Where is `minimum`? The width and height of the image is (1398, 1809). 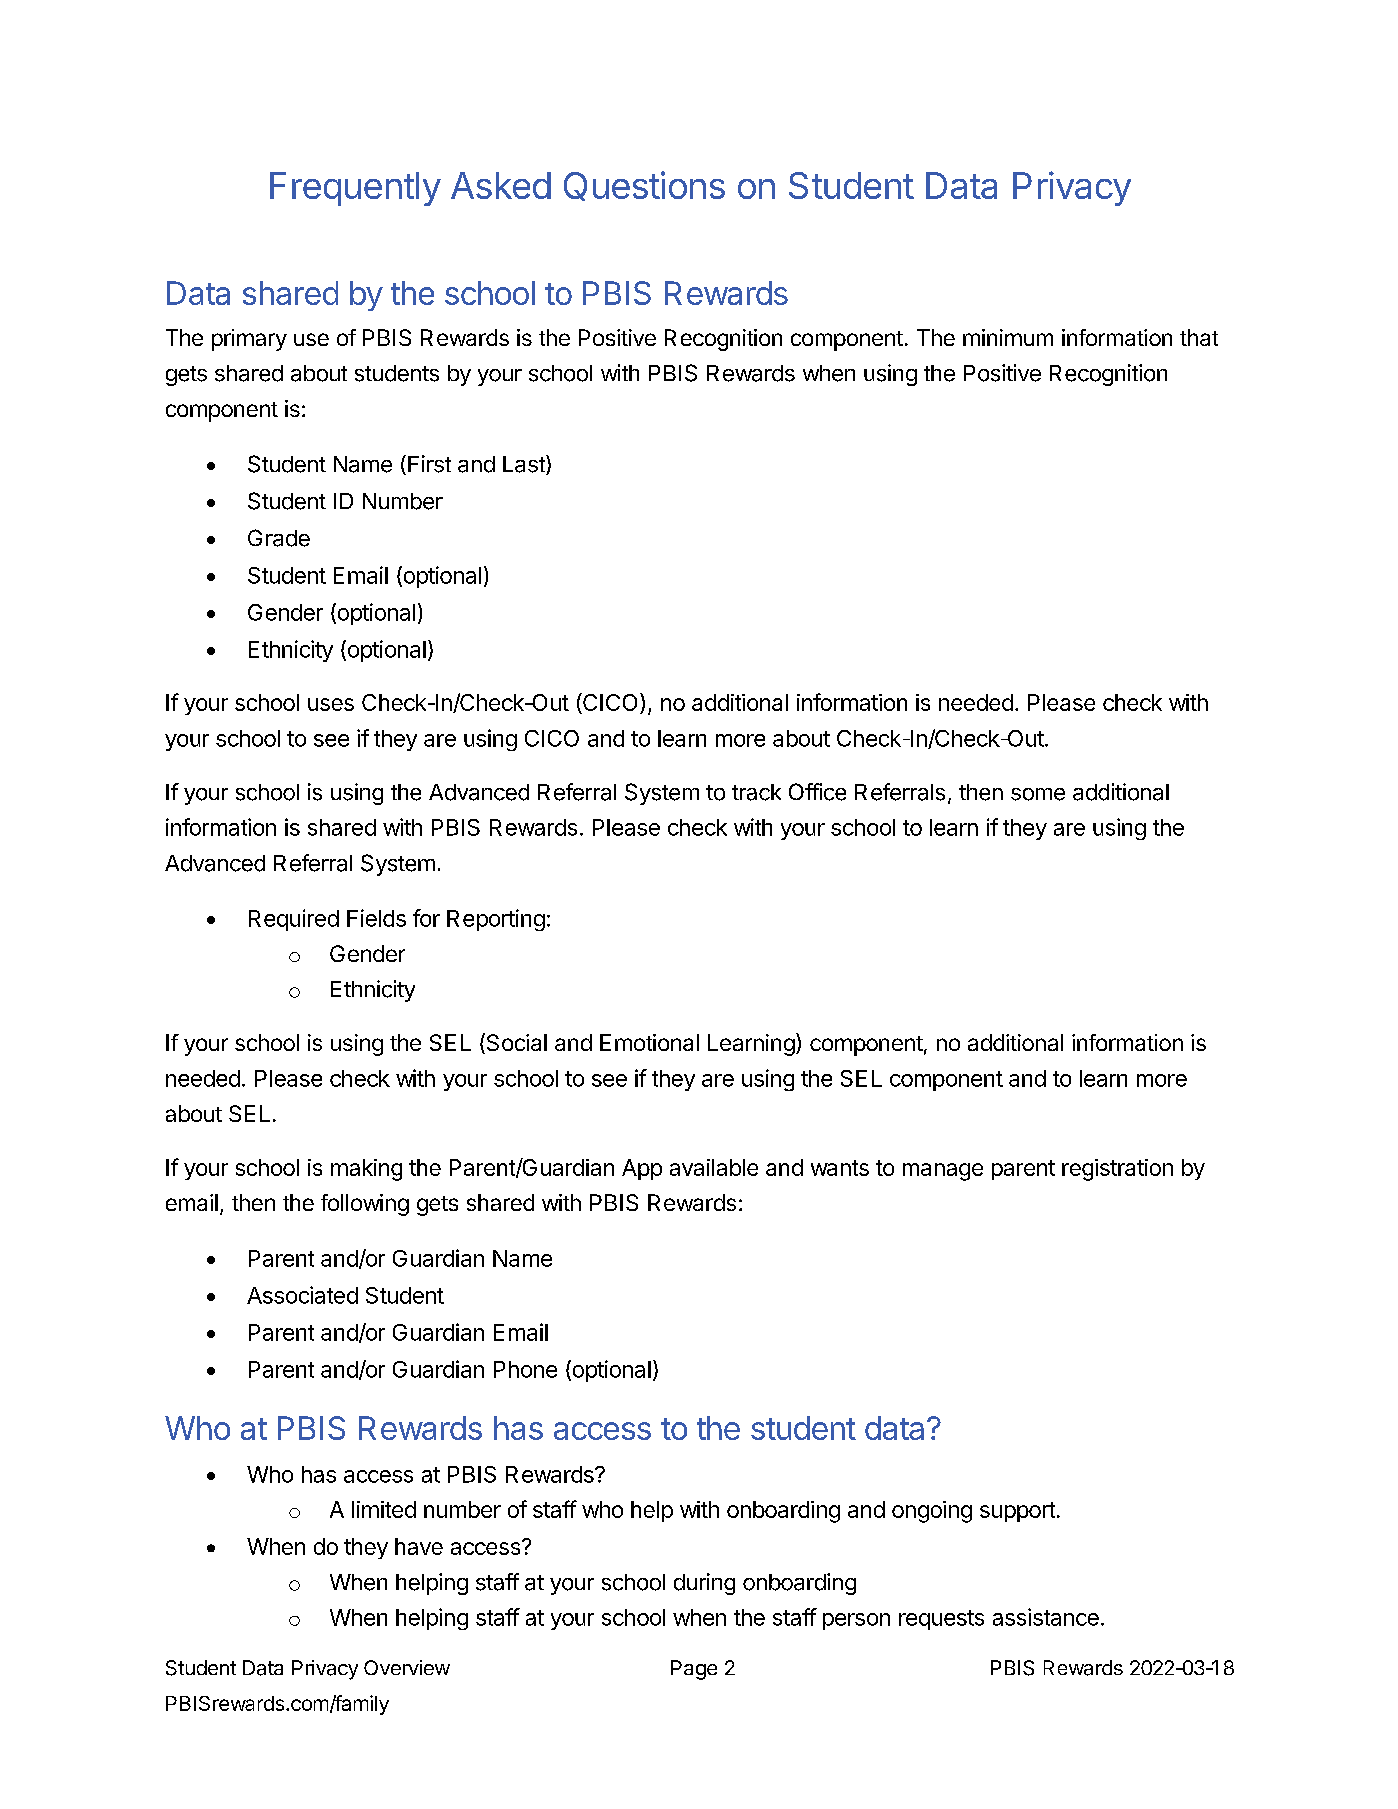 minimum is located at coordinates (1008, 337).
